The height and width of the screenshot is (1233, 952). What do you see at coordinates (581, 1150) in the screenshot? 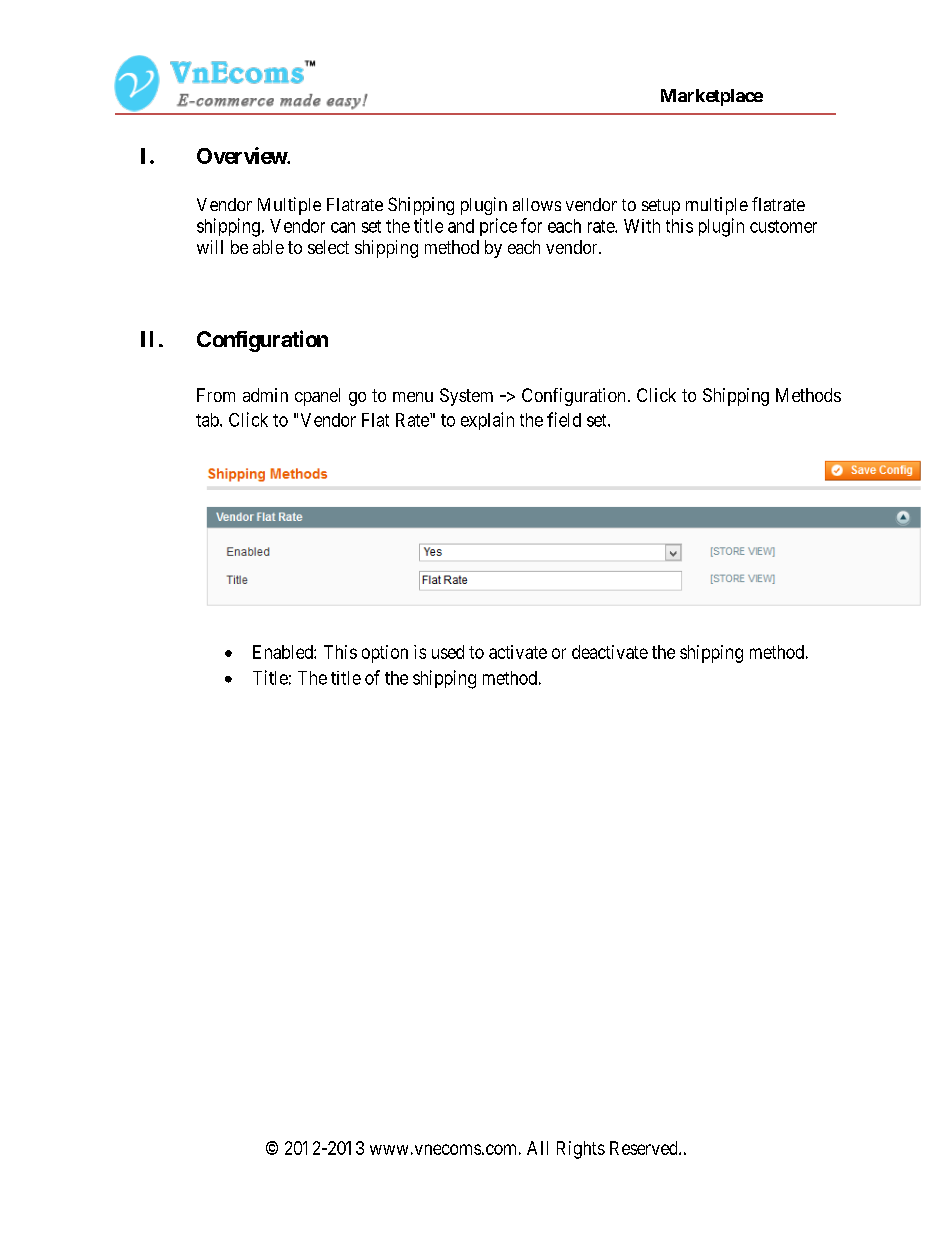
I see `Rights` at bounding box center [581, 1150].
